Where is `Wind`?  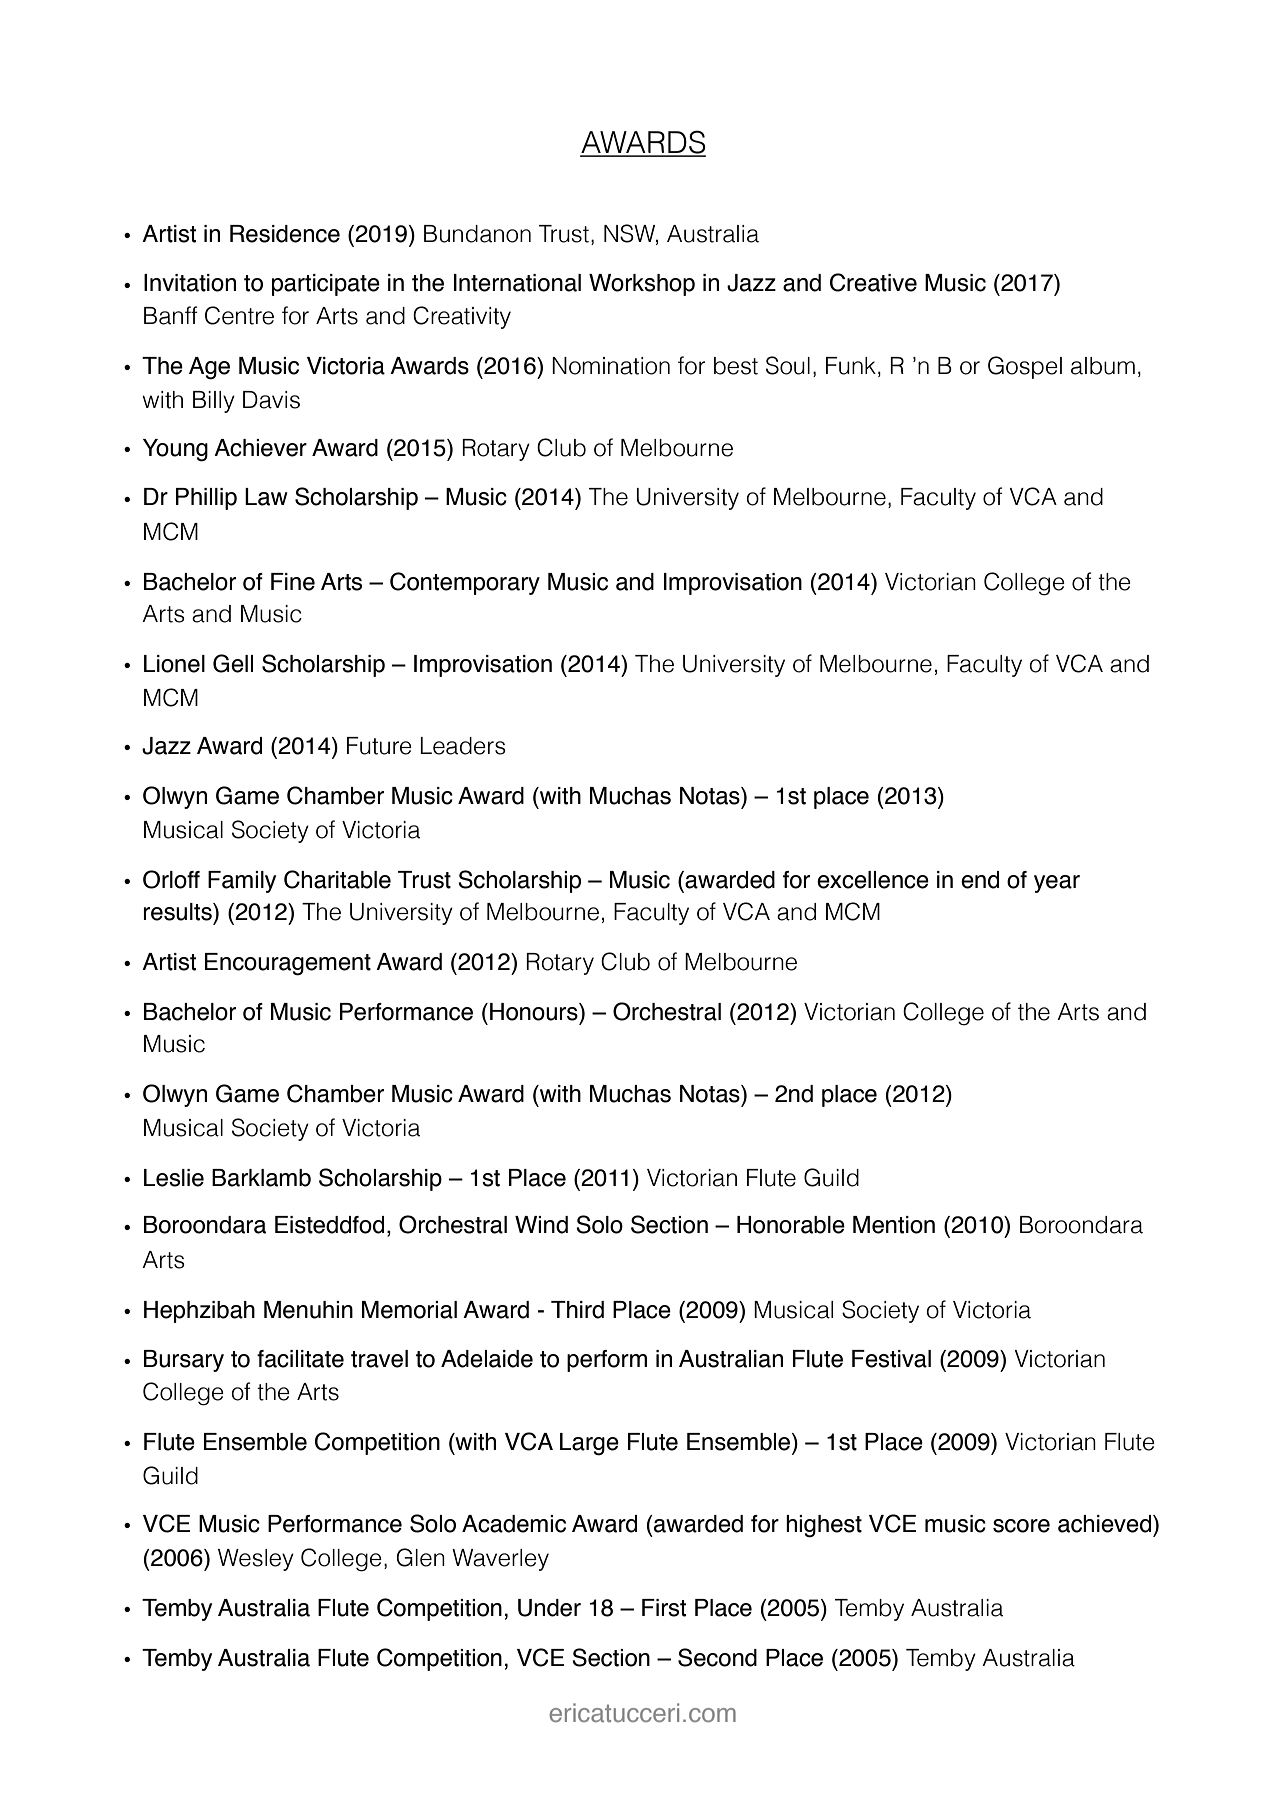
Wind is located at coordinates (541, 1225).
